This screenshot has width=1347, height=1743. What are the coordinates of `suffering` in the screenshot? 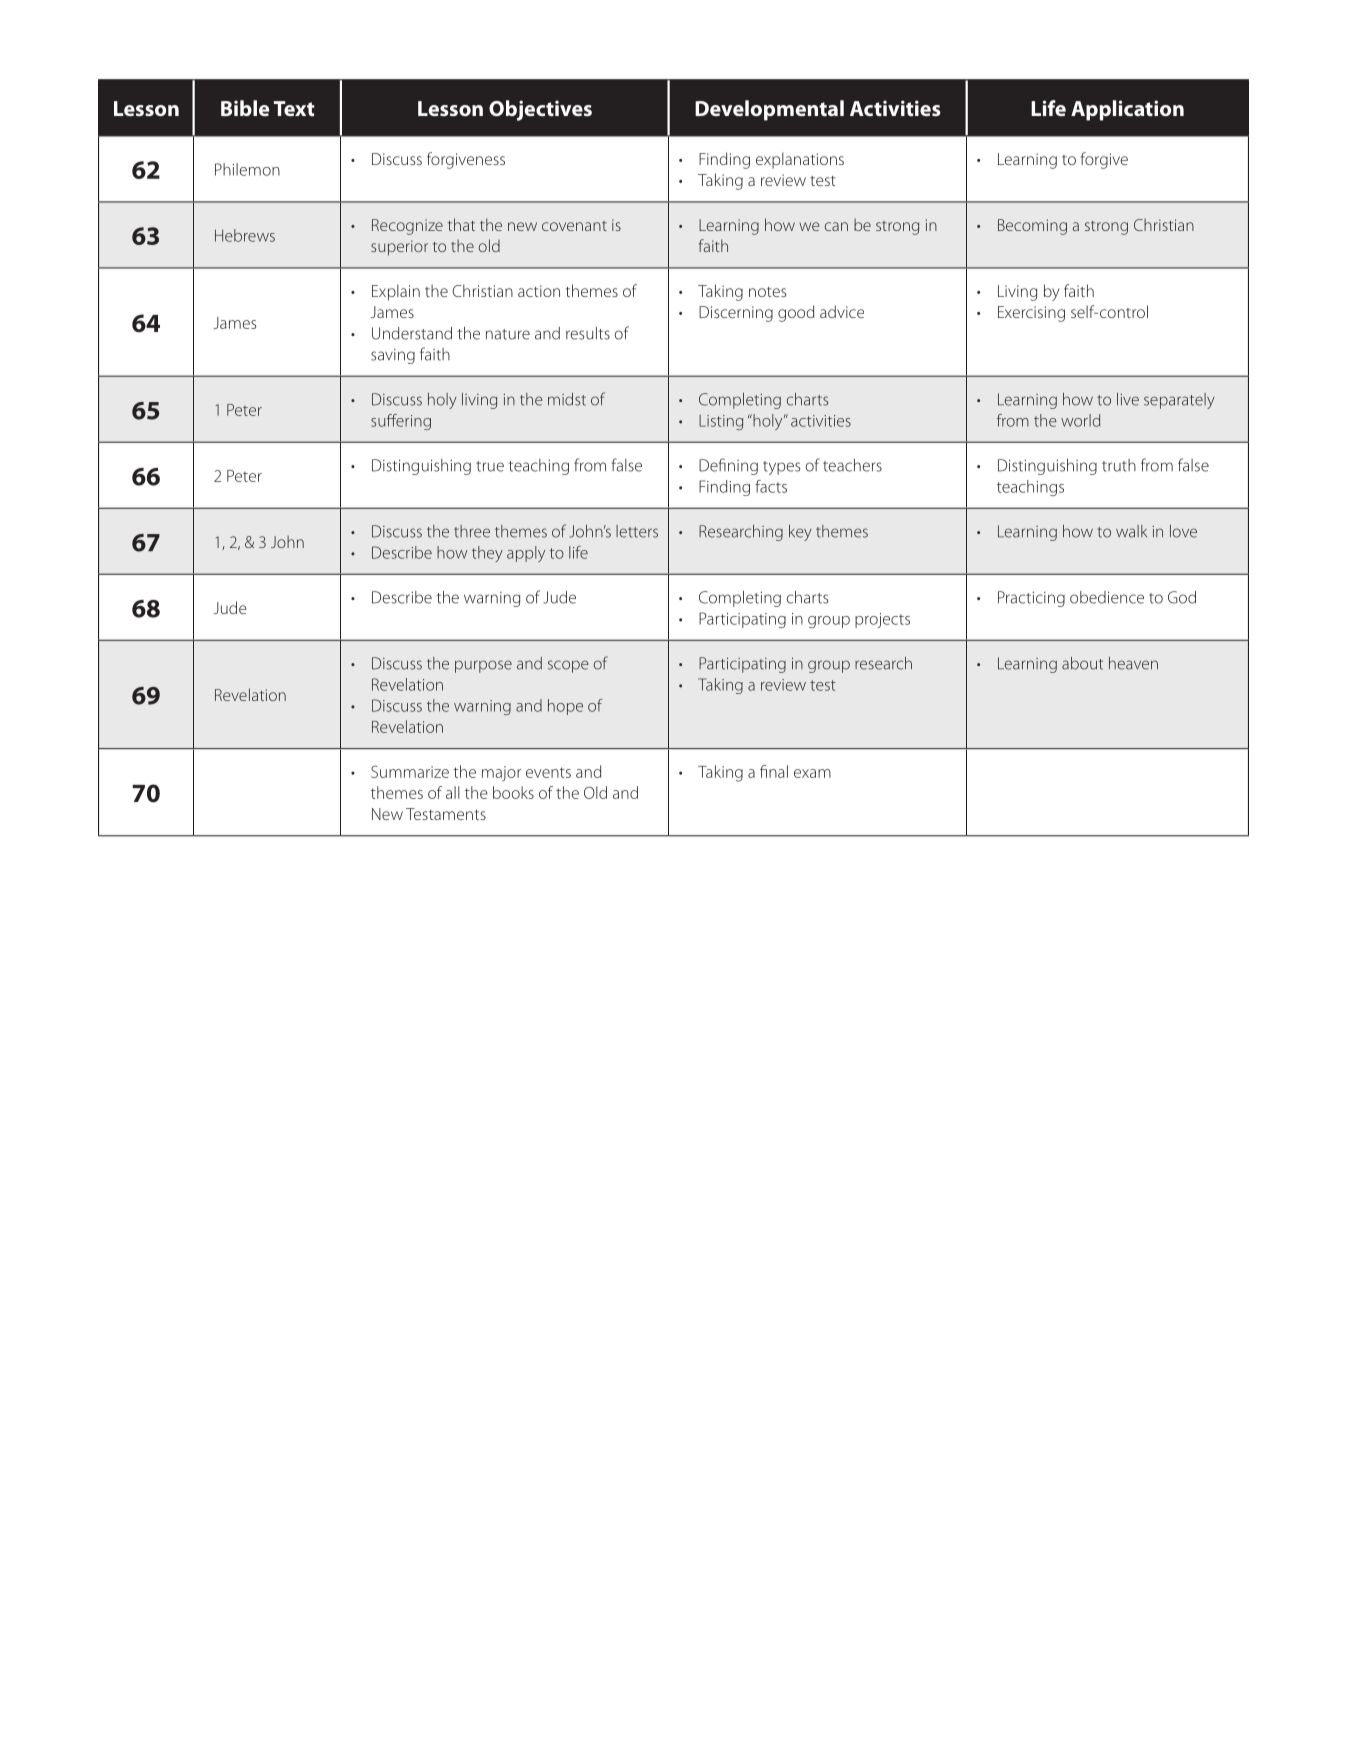 It's located at (401, 422).
